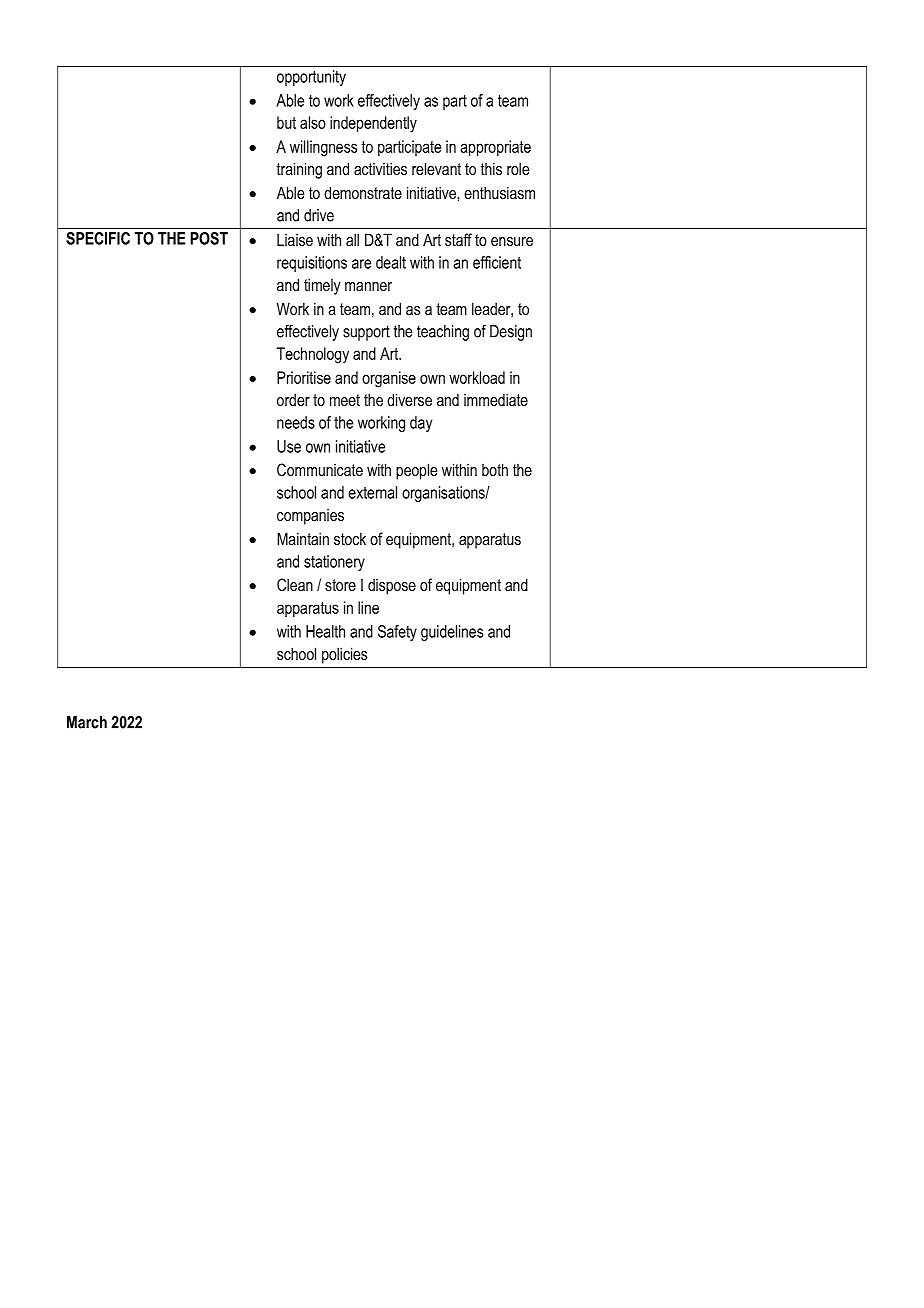 Image resolution: width=924 pixels, height=1308 pixels. I want to click on both, so click(495, 469).
